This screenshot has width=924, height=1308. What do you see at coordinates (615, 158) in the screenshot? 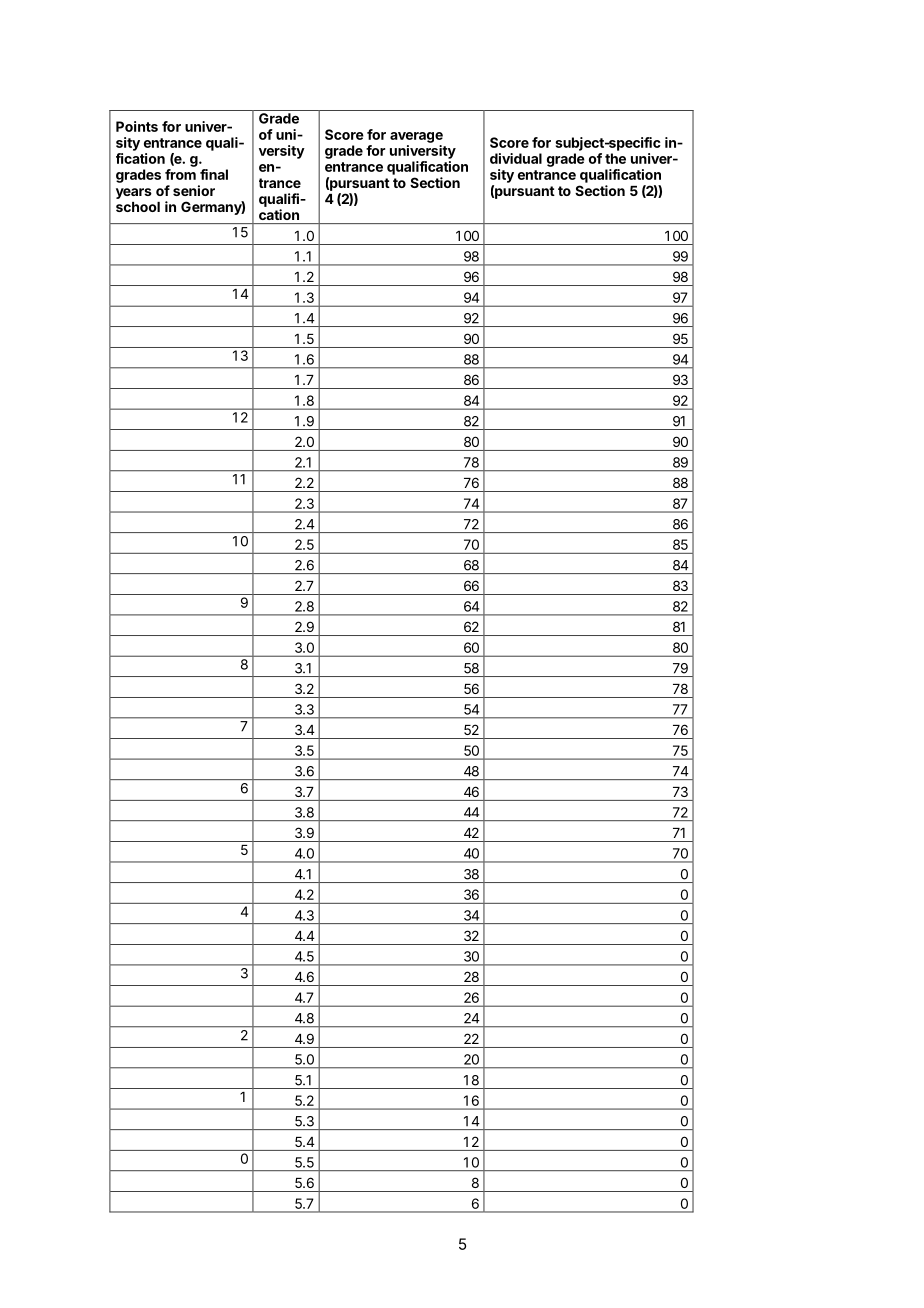
I see `the` at bounding box center [615, 158].
